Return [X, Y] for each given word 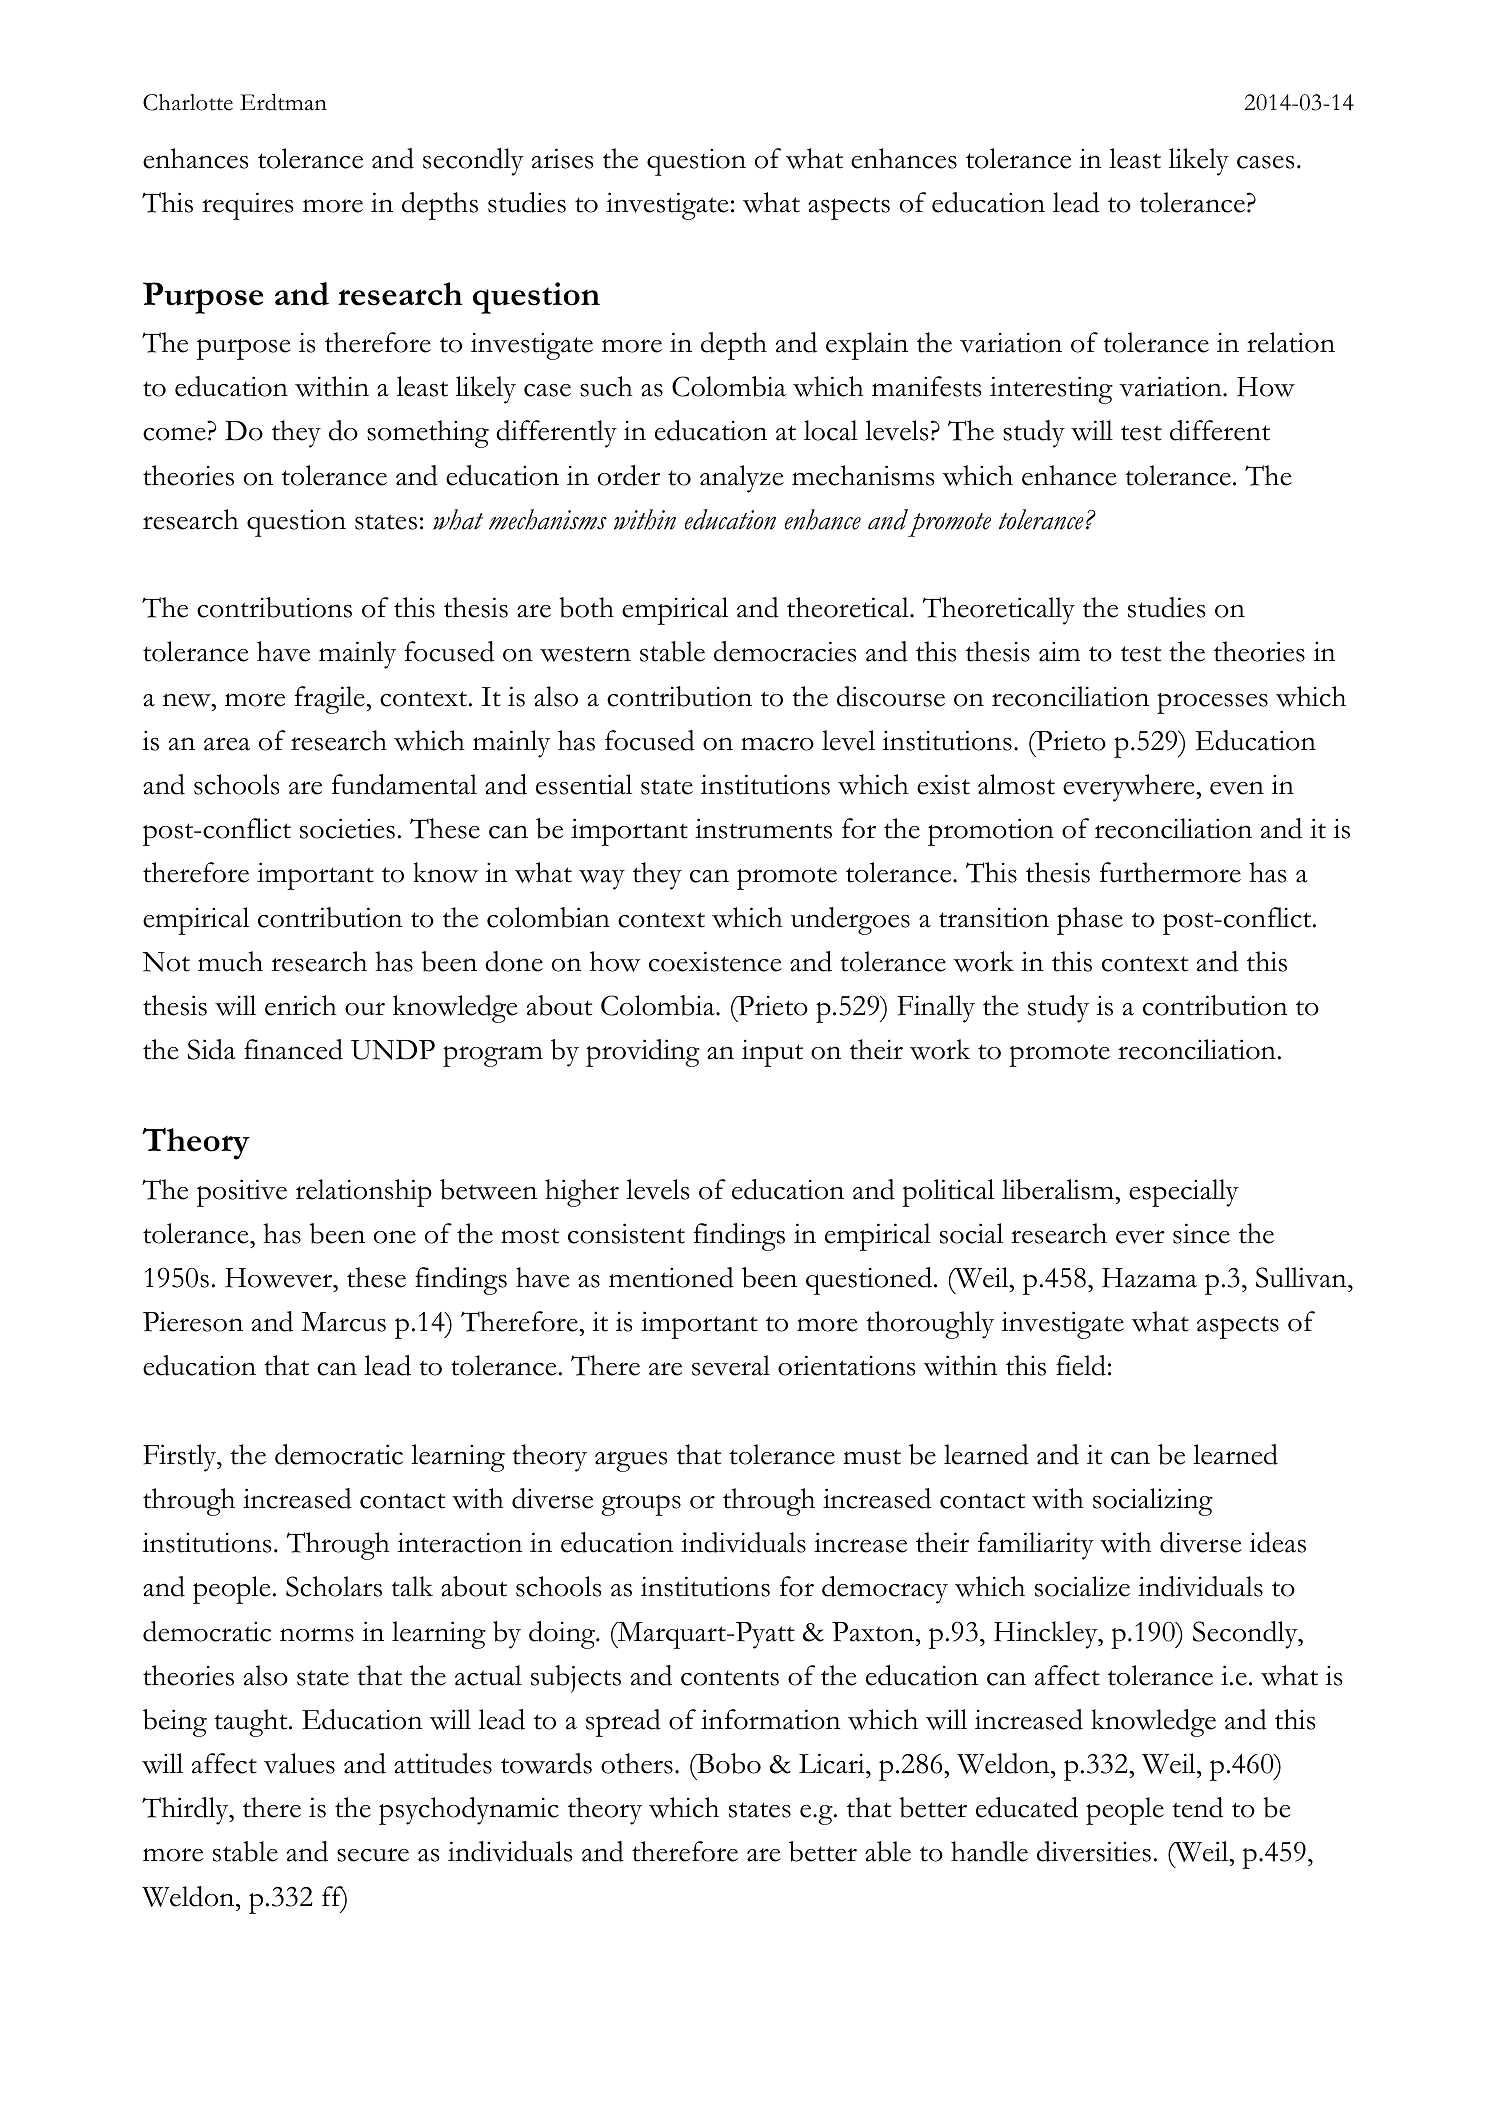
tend [1197, 1807]
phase [1090, 921]
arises [562, 158]
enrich [301, 1005]
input [772, 1053]
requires [247, 206]
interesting [1051, 390]
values [299, 1763]
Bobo [728, 1763]
